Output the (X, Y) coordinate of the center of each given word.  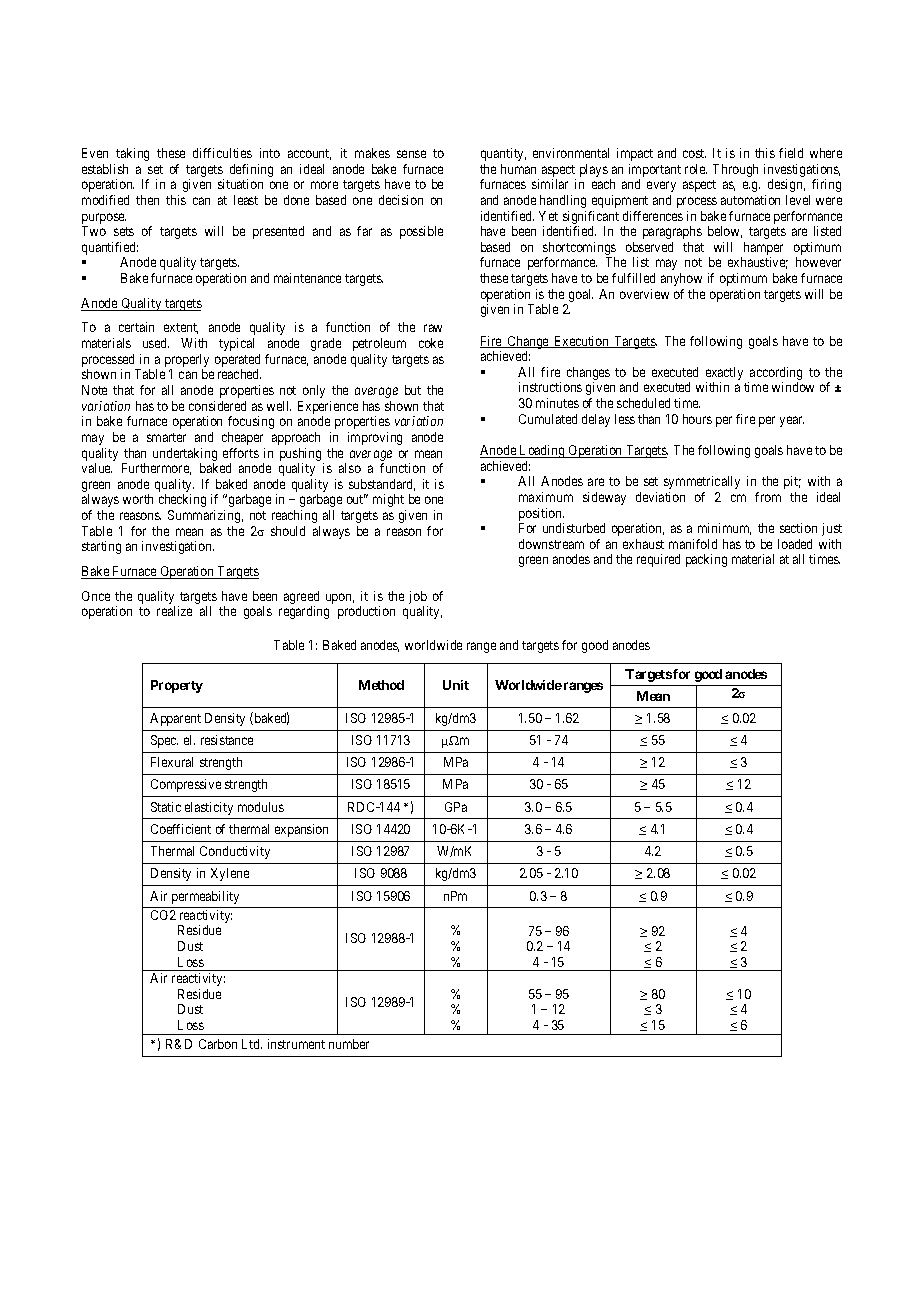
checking (182, 500)
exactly (724, 375)
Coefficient (181, 829)
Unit (456, 685)
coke (431, 343)
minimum (724, 529)
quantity (503, 154)
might (388, 500)
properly (187, 362)
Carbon (218, 1044)
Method (381, 685)
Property (177, 686)
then (147, 200)
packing (706, 560)
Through (735, 170)
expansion (301, 830)
